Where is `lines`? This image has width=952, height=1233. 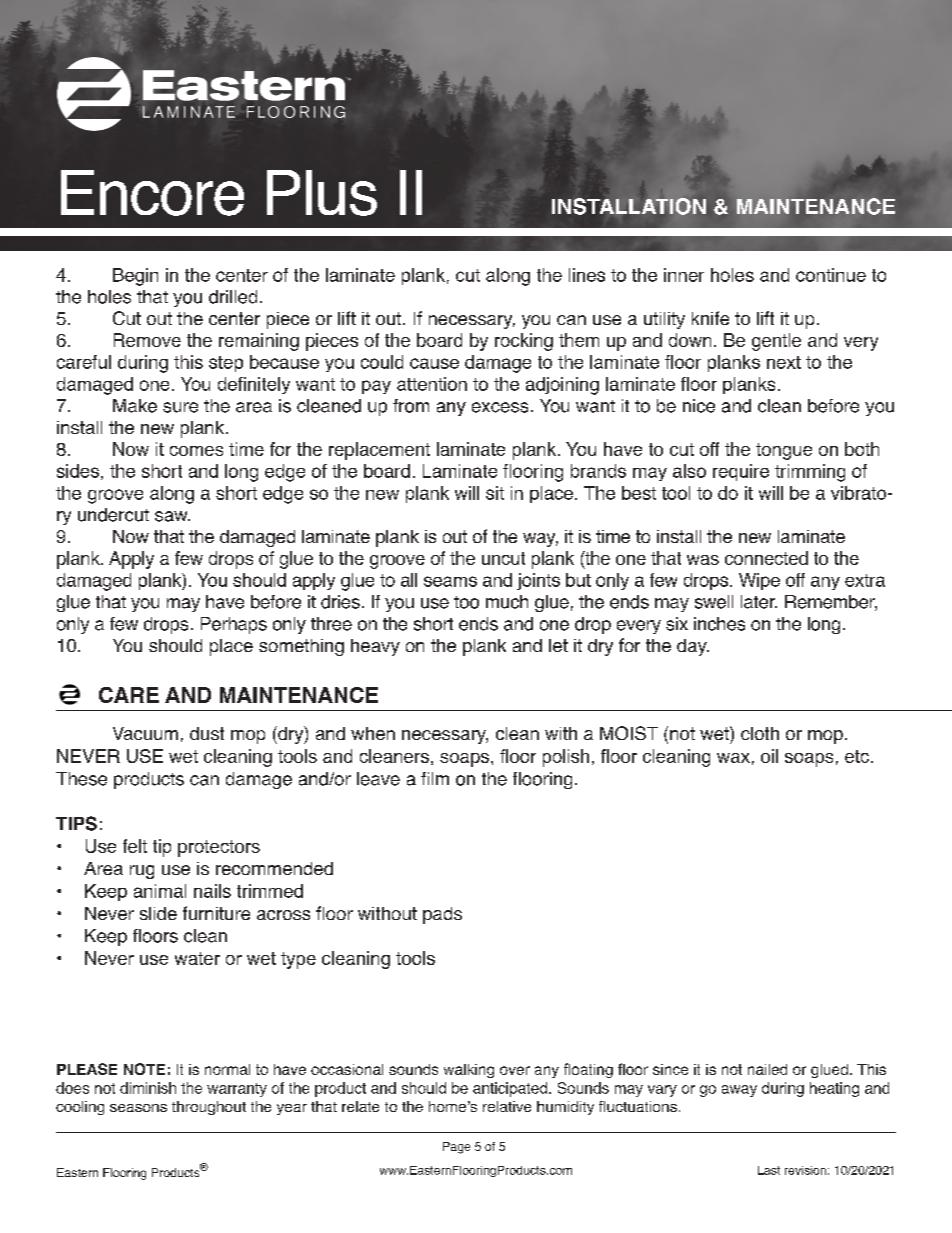
lines is located at coordinates (587, 275).
